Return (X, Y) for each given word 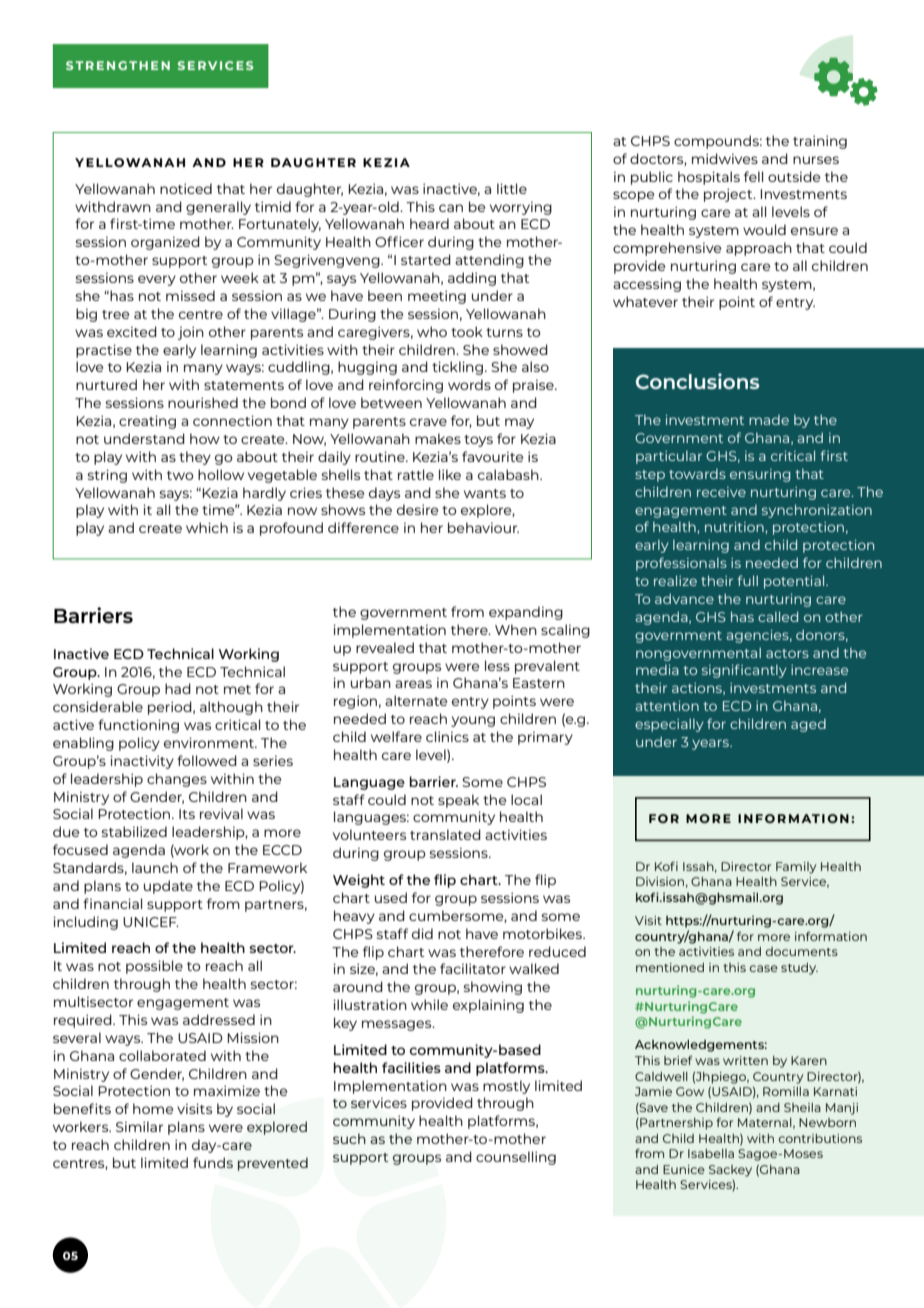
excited (132, 331)
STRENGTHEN (118, 65)
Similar (139, 1126)
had (178, 688)
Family (796, 868)
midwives (725, 158)
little (512, 188)
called (778, 616)
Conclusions (698, 381)
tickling (457, 368)
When (516, 629)
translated (445, 834)
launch (155, 867)
